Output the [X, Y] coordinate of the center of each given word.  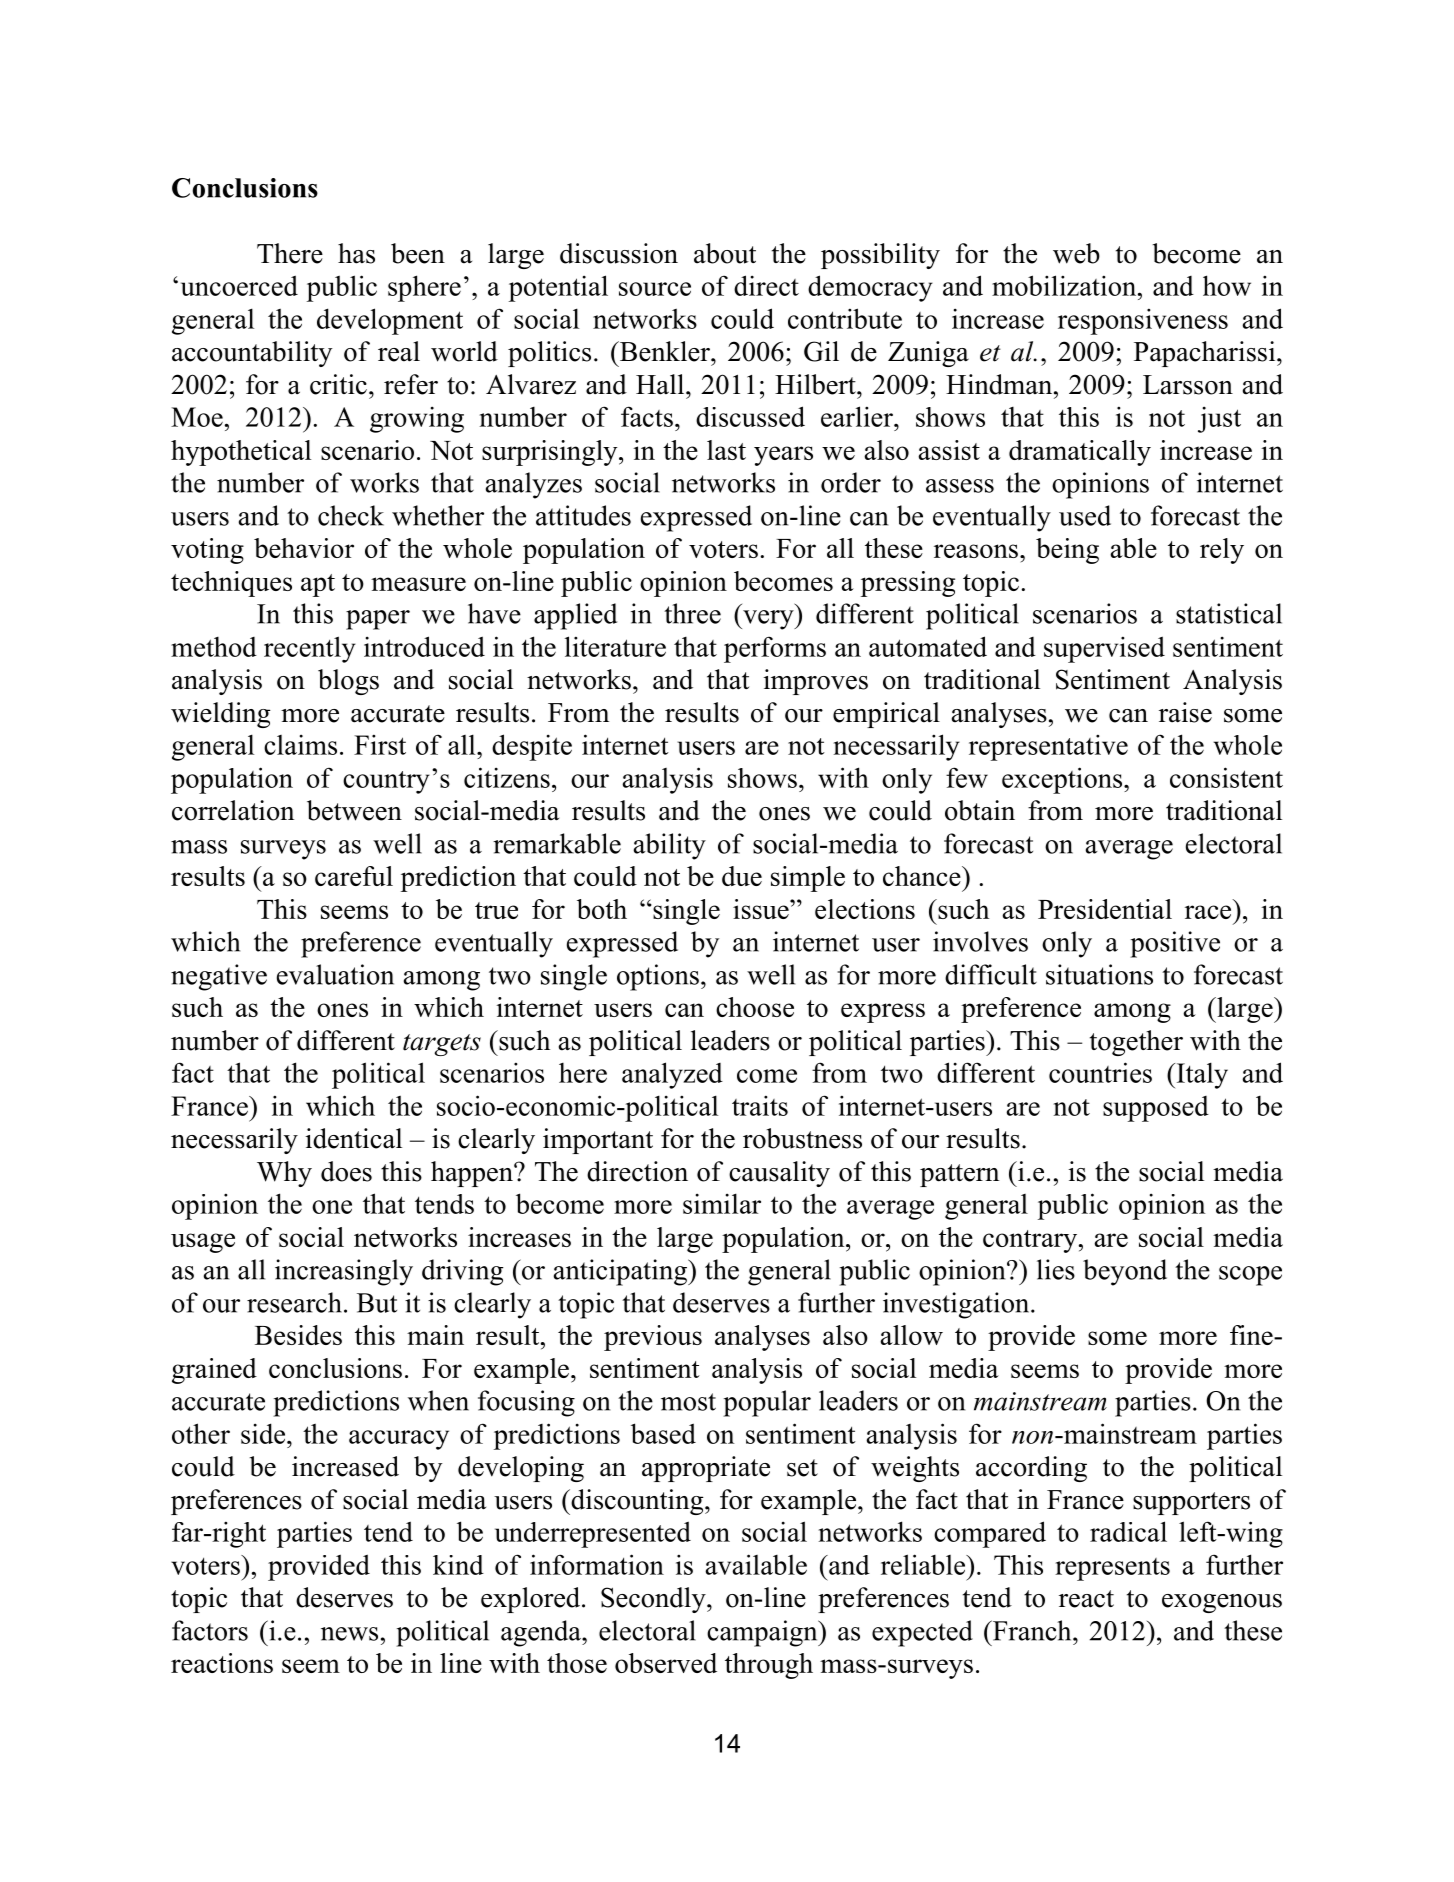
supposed [1156, 1109]
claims [300, 744]
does [346, 1171]
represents [1112, 1569]
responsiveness [1143, 321]
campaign [763, 1633]
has [356, 253]
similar [722, 1203]
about [725, 253]
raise [1185, 712]
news [349, 1634]
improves [815, 682]
